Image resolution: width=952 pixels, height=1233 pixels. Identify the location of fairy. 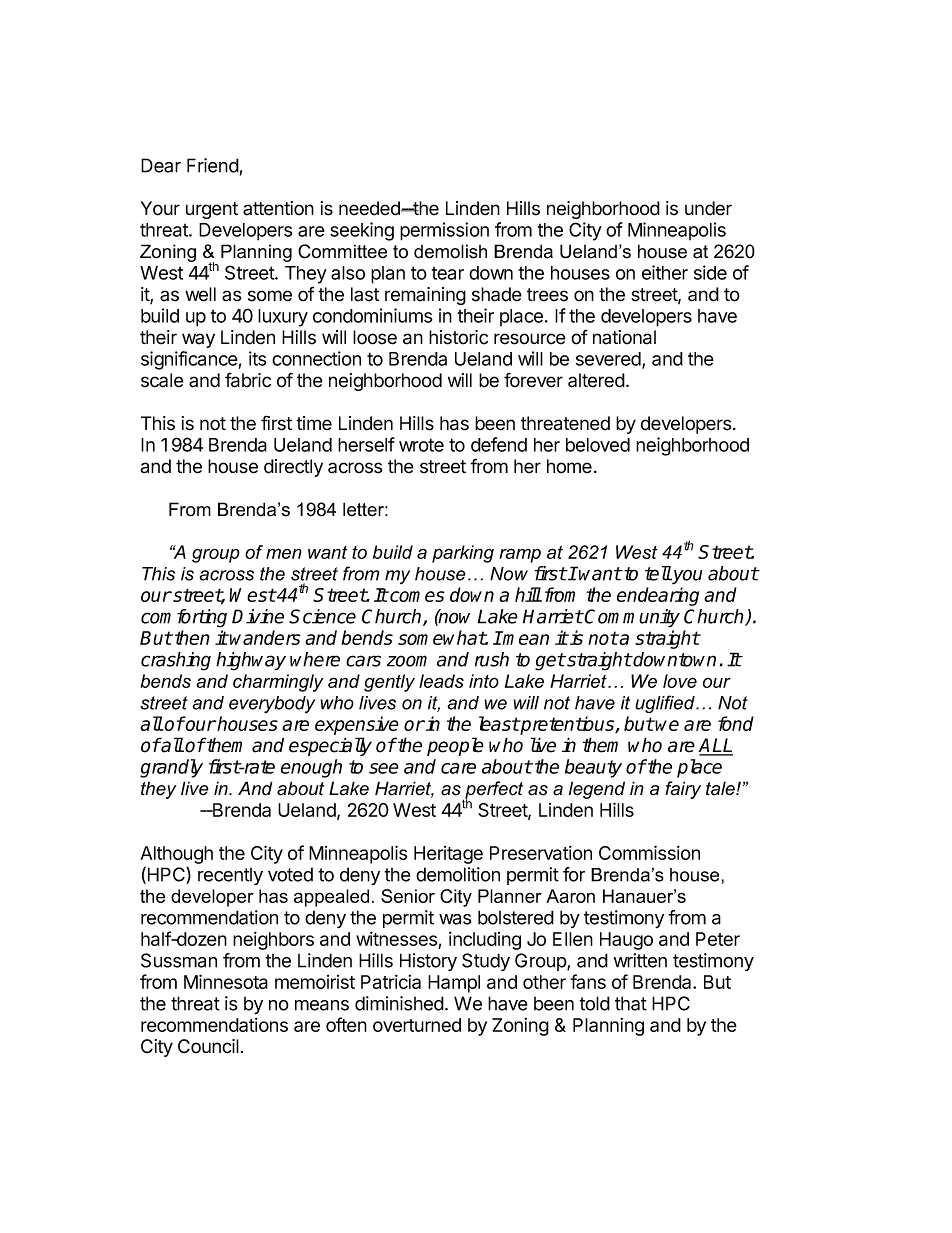
(683, 790).
